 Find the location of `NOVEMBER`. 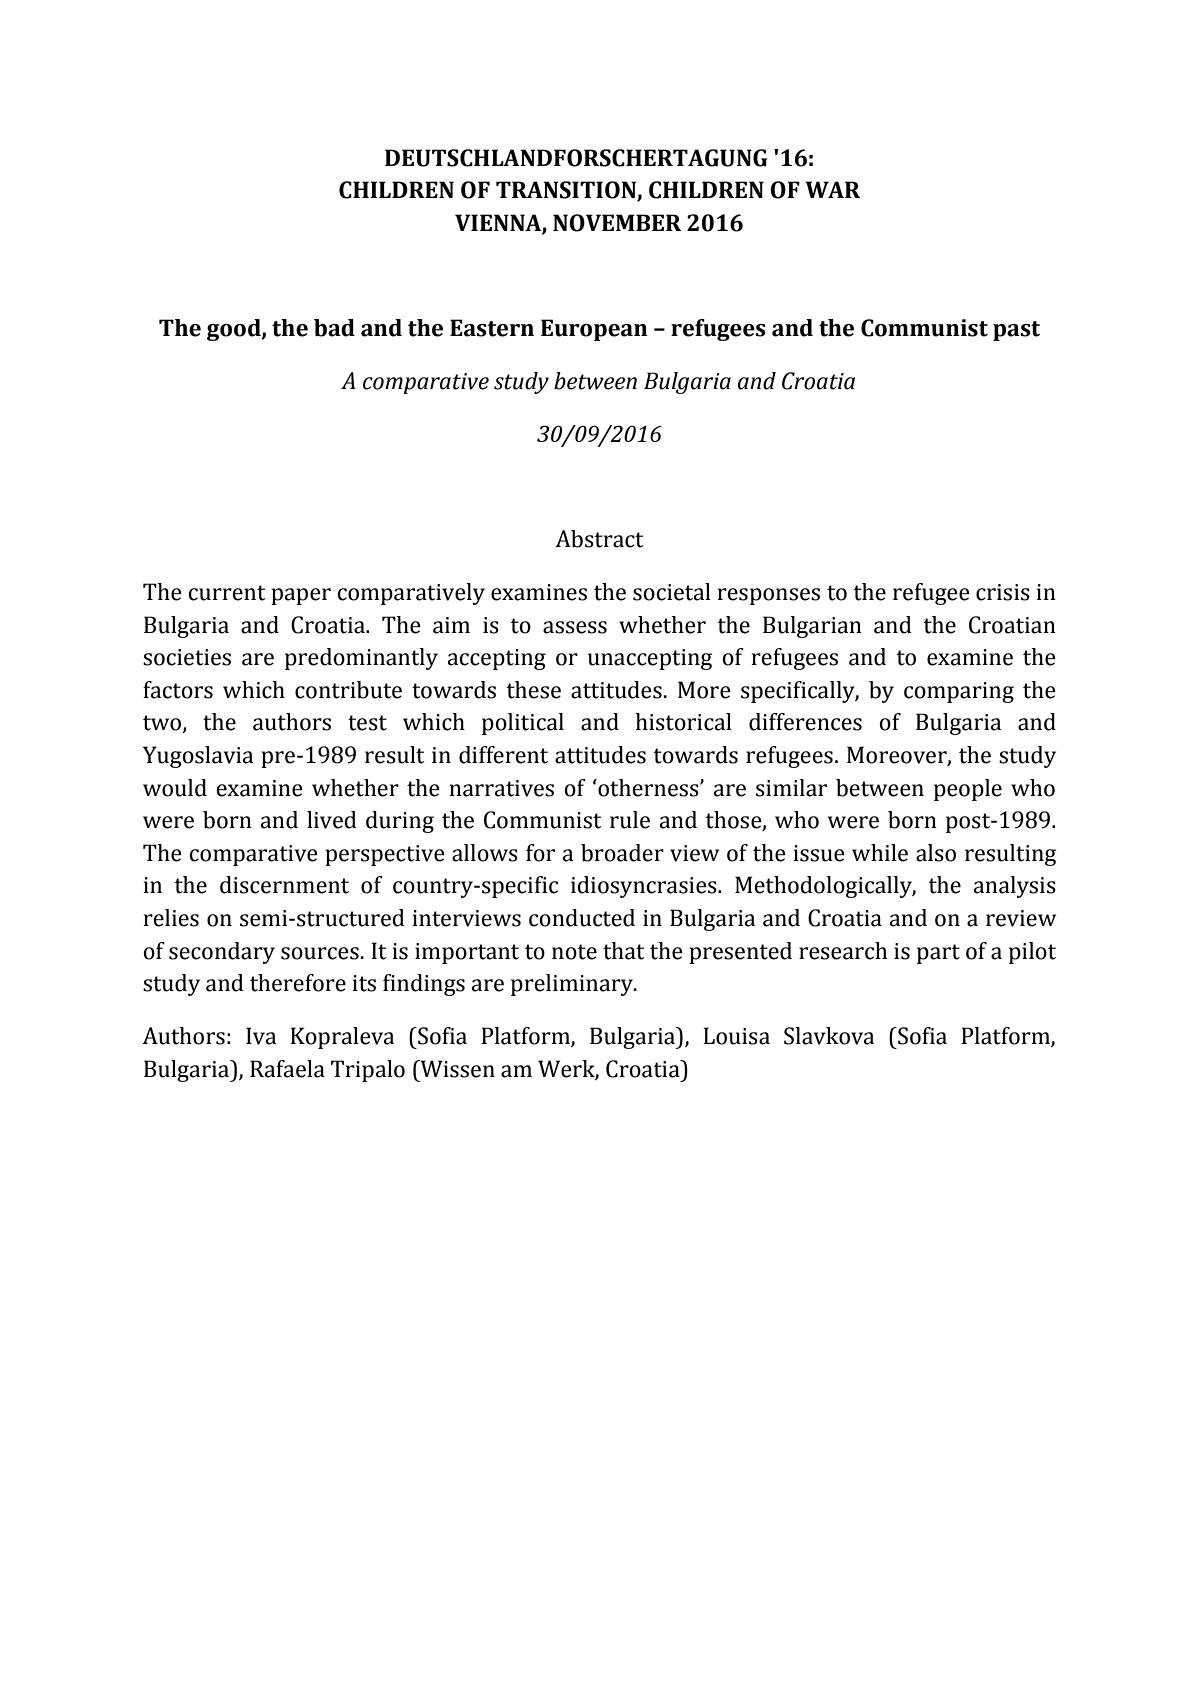

NOVEMBER is located at coordinates (617, 223).
